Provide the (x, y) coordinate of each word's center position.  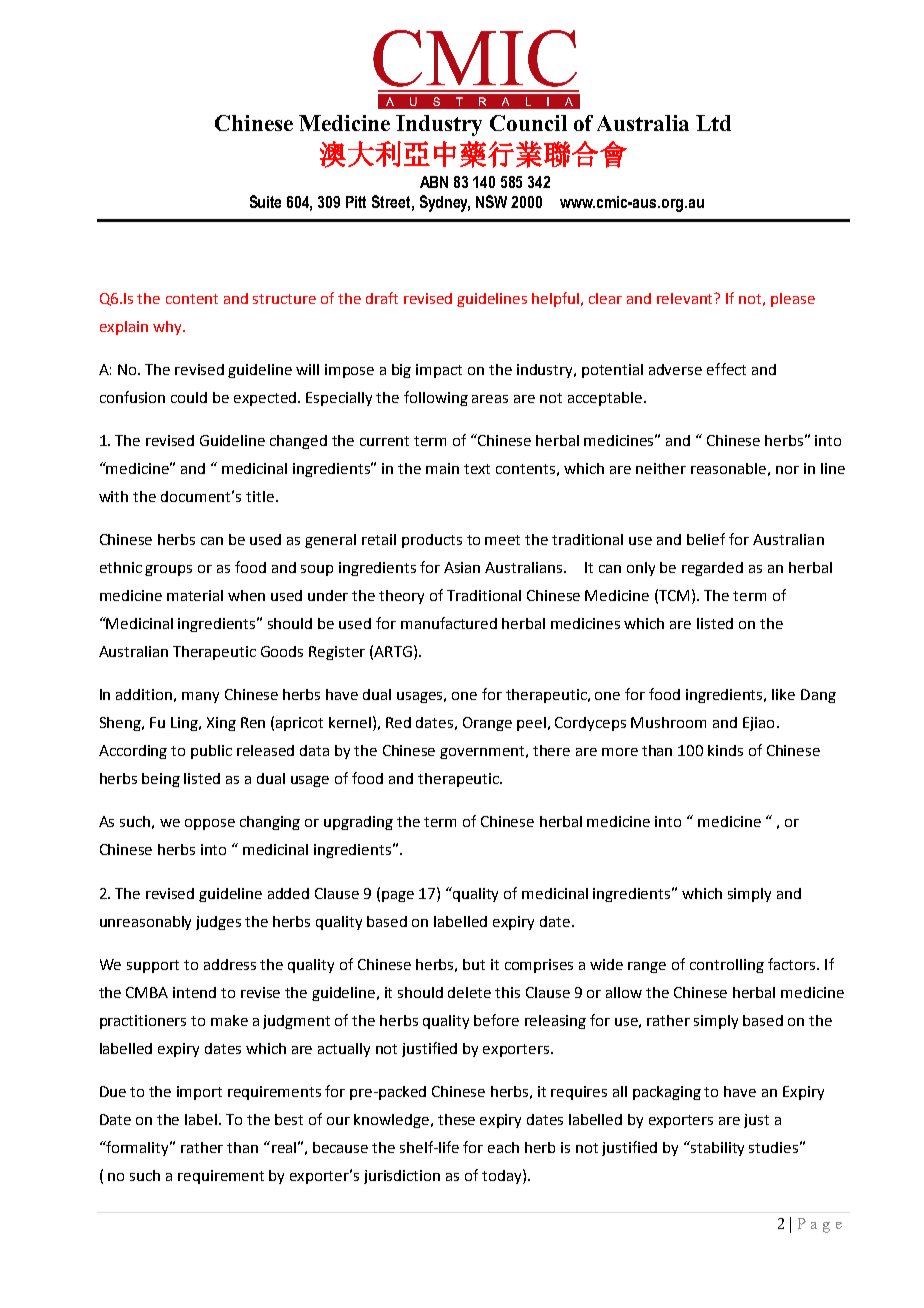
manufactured (449, 623)
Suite (265, 201)
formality (138, 1148)
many (200, 697)
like (783, 694)
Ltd (713, 123)
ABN (434, 182)
